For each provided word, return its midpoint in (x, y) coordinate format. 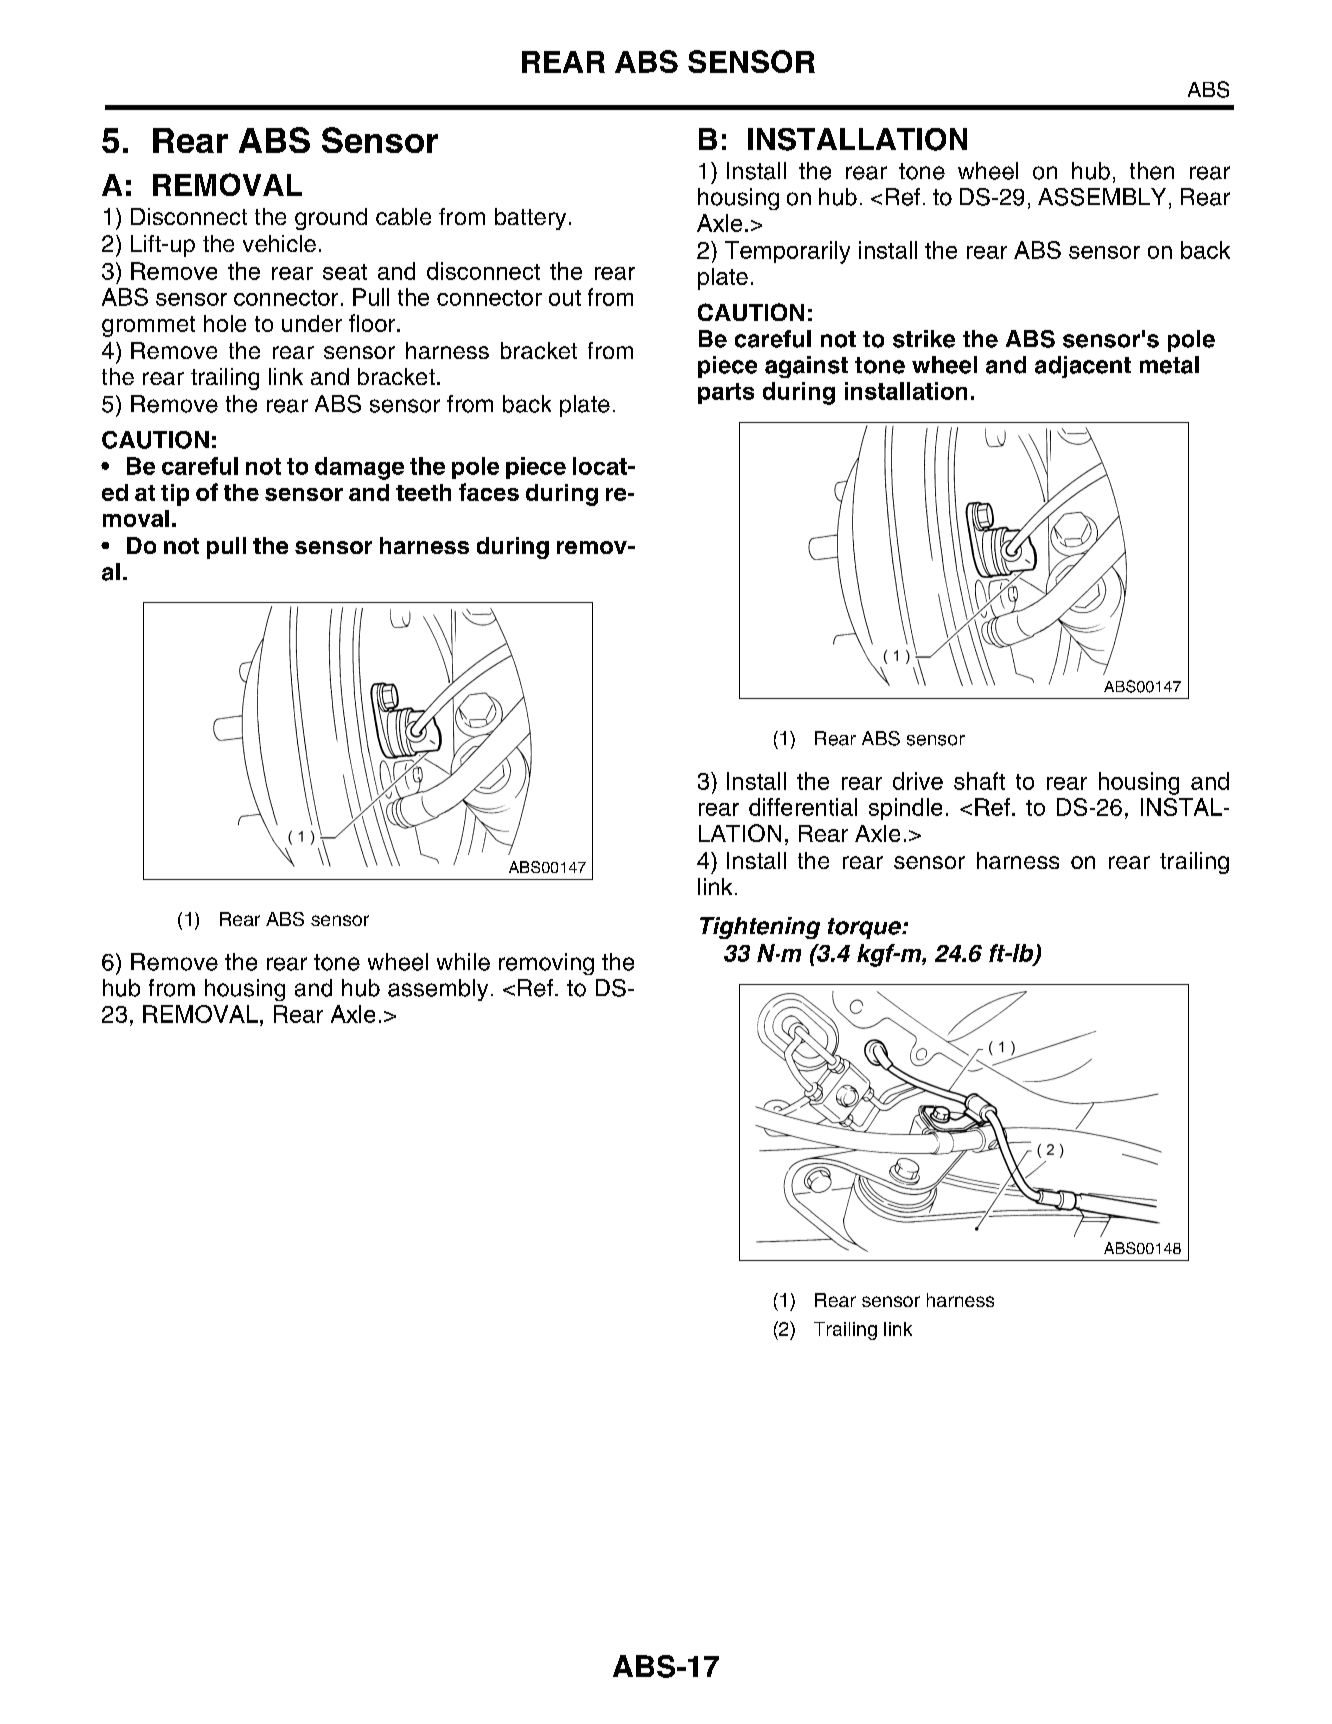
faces (489, 492)
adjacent (1083, 367)
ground (331, 219)
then (1152, 171)
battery (530, 219)
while (463, 962)
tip (175, 495)
